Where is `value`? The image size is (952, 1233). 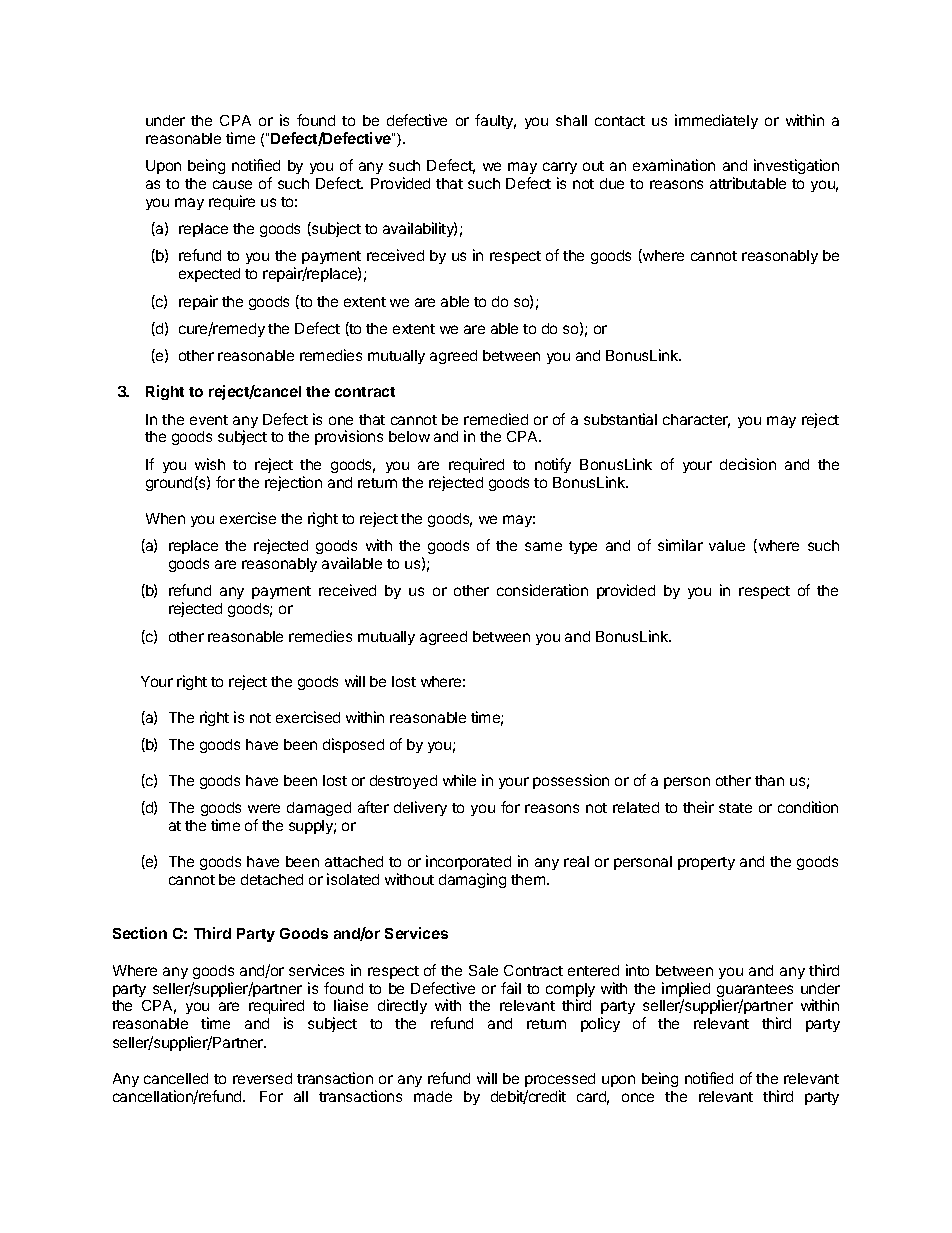
value is located at coordinates (727, 545).
